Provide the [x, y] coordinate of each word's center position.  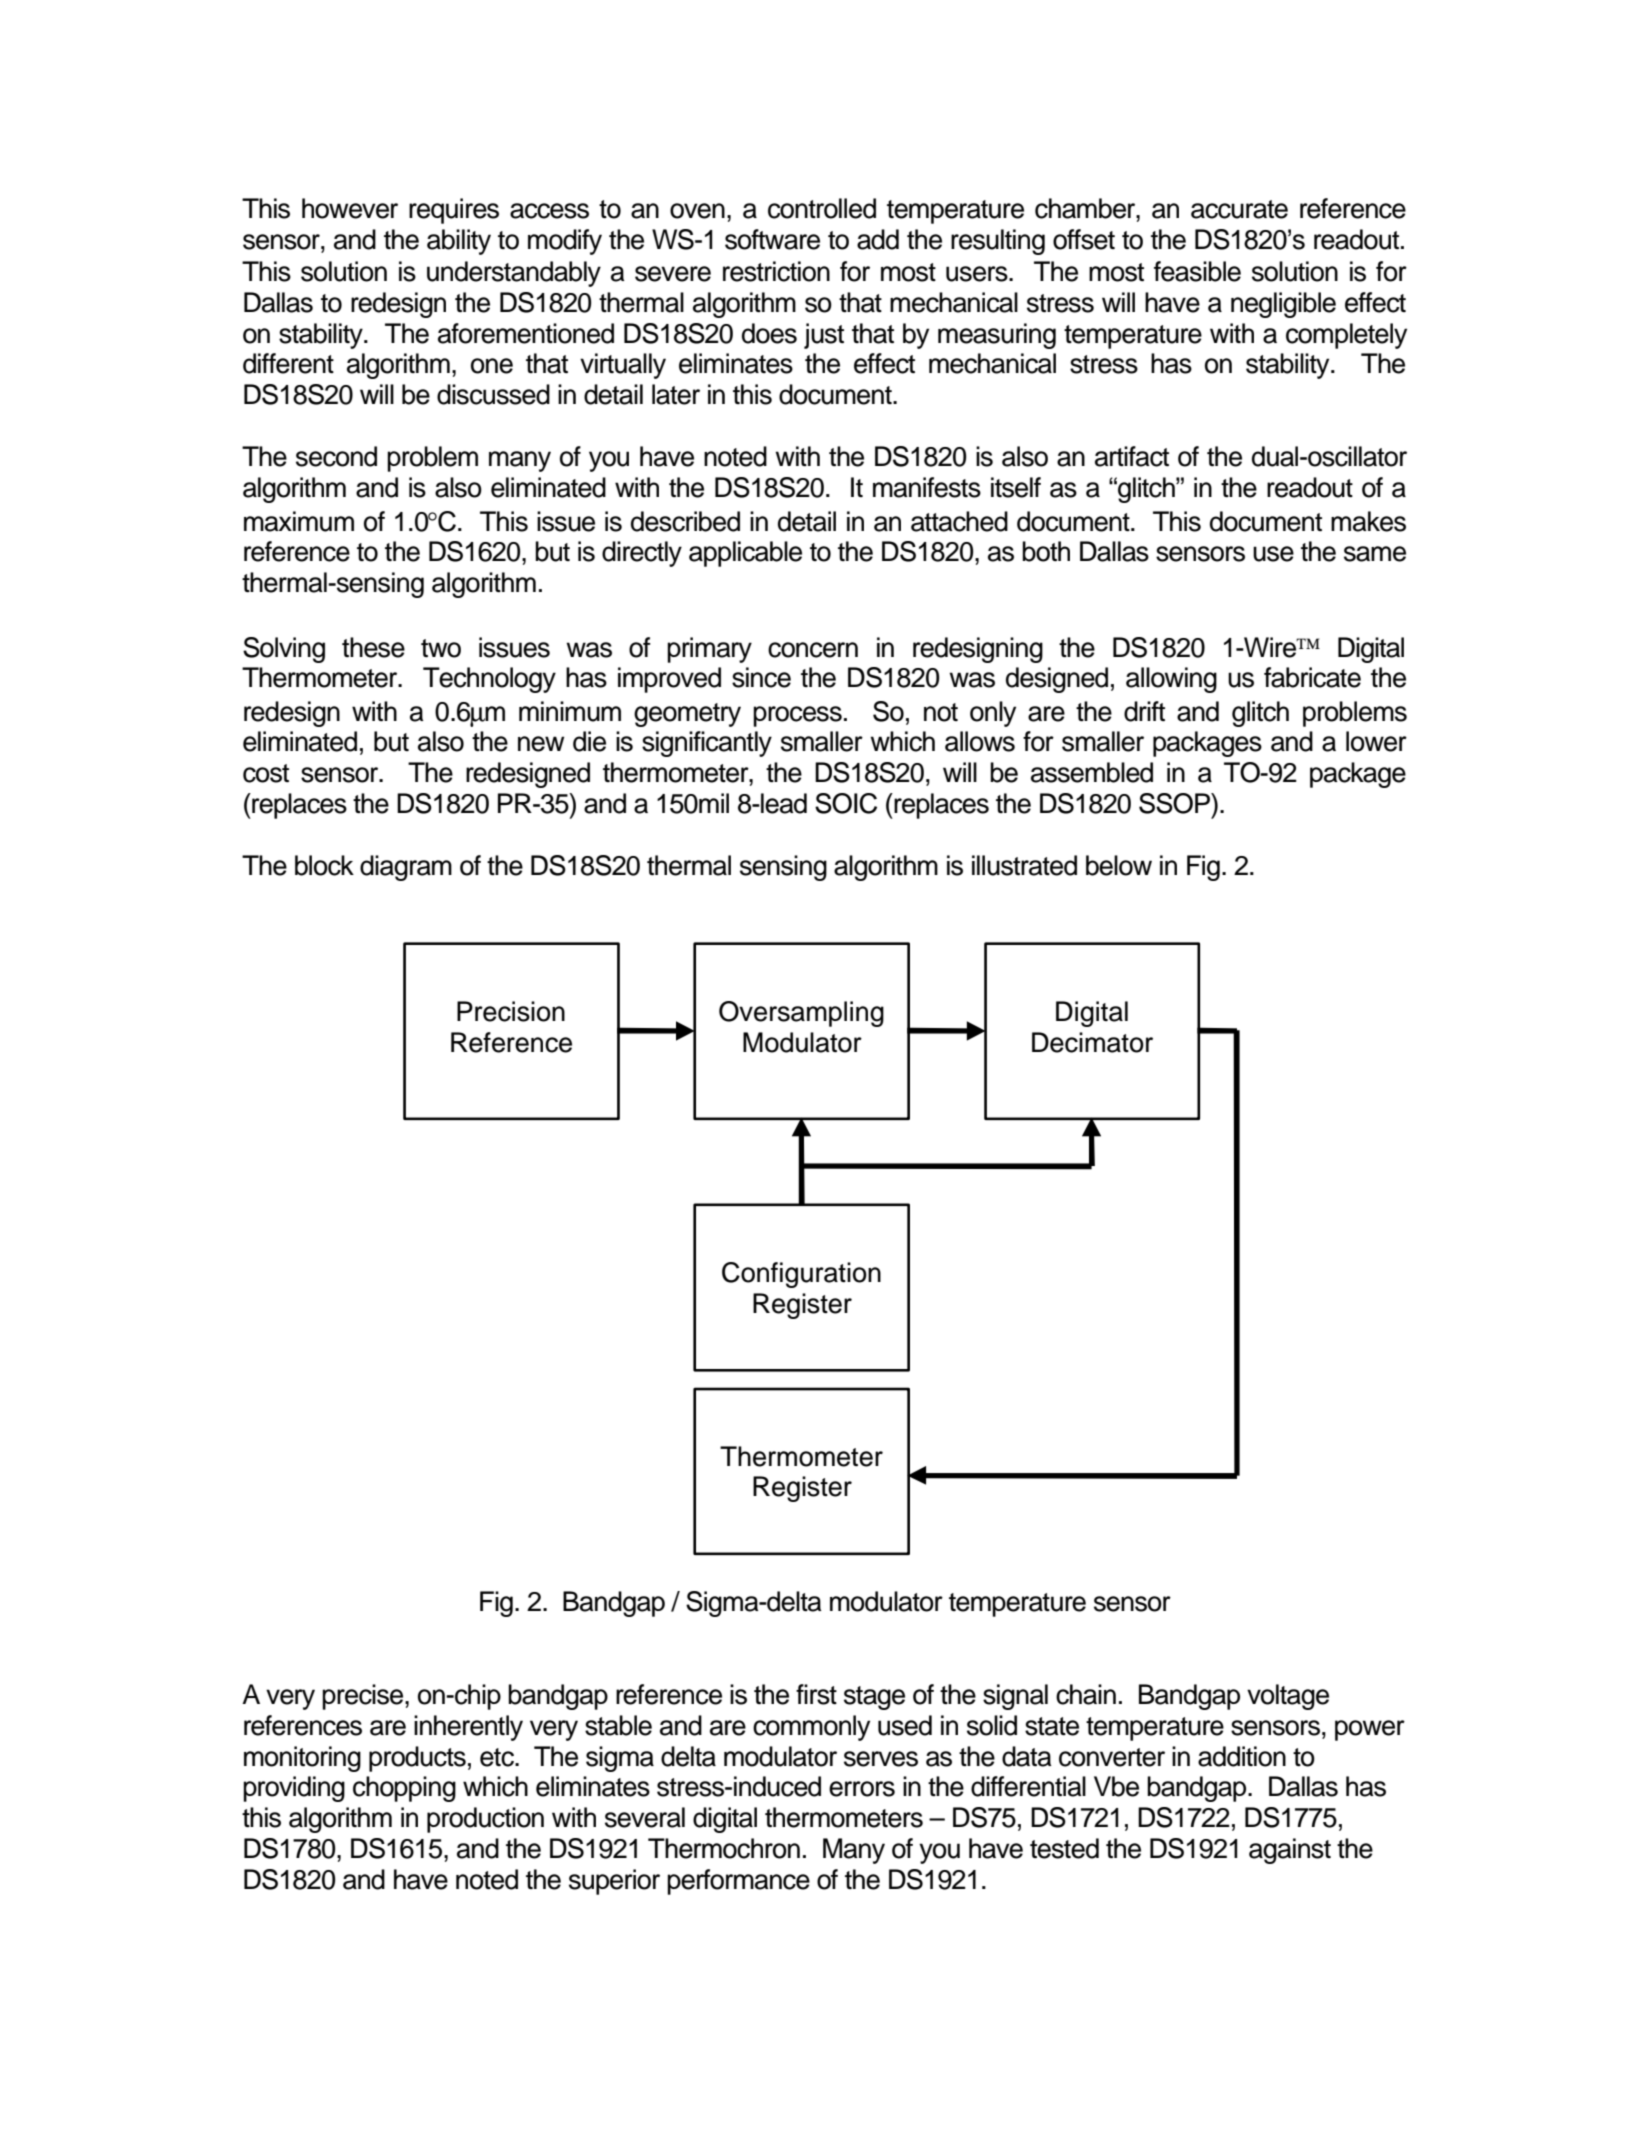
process [797, 716]
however [350, 208]
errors [862, 1789]
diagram [406, 868]
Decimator [1092, 1042]
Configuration [801, 1275]
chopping [404, 1789]
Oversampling [801, 1014]
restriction [776, 271]
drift [1144, 711]
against [1290, 1851]
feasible [1197, 271]
